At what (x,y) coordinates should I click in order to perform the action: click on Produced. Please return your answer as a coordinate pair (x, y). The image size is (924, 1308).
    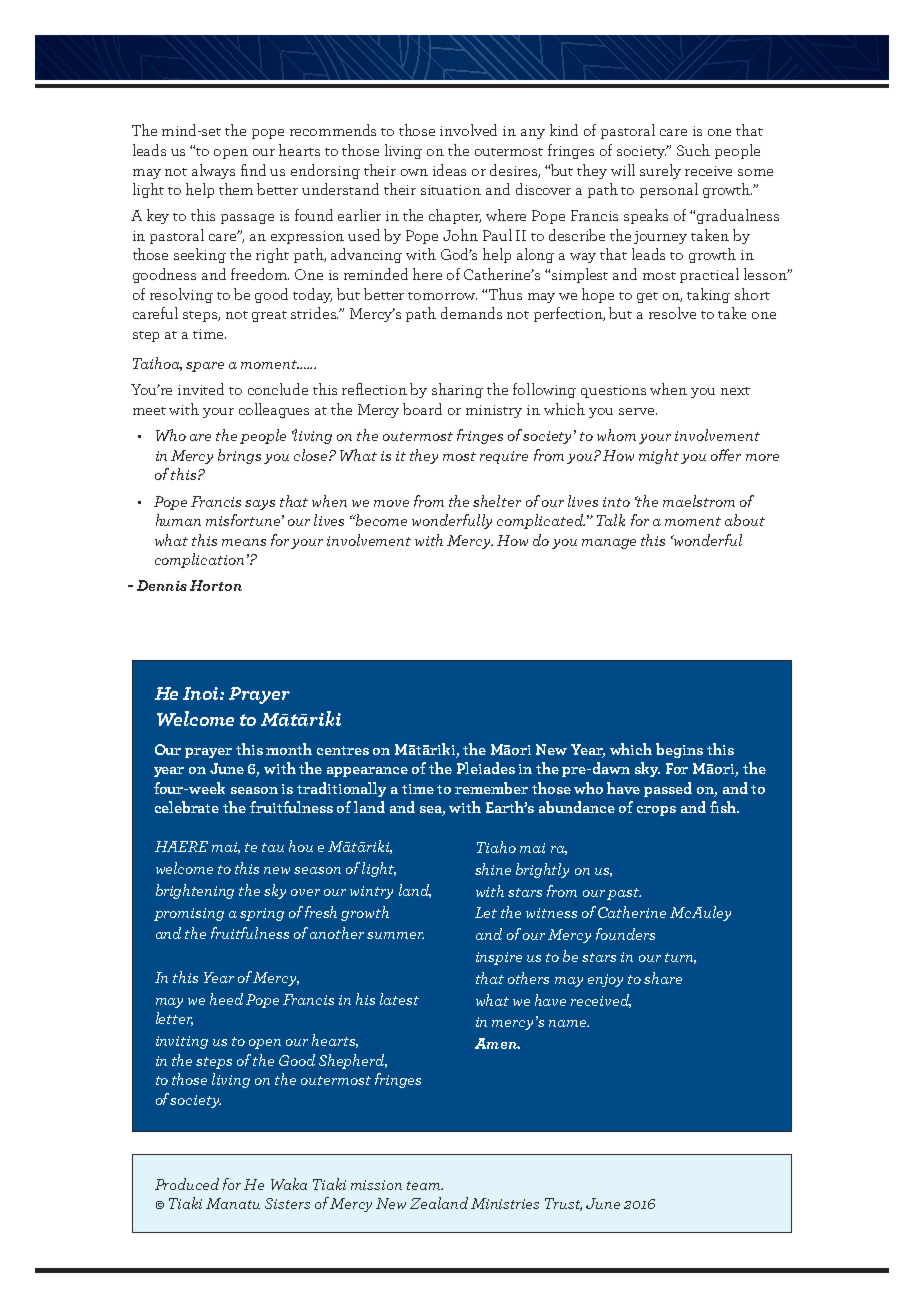
    Looking at the image, I should click on (187, 1184).
